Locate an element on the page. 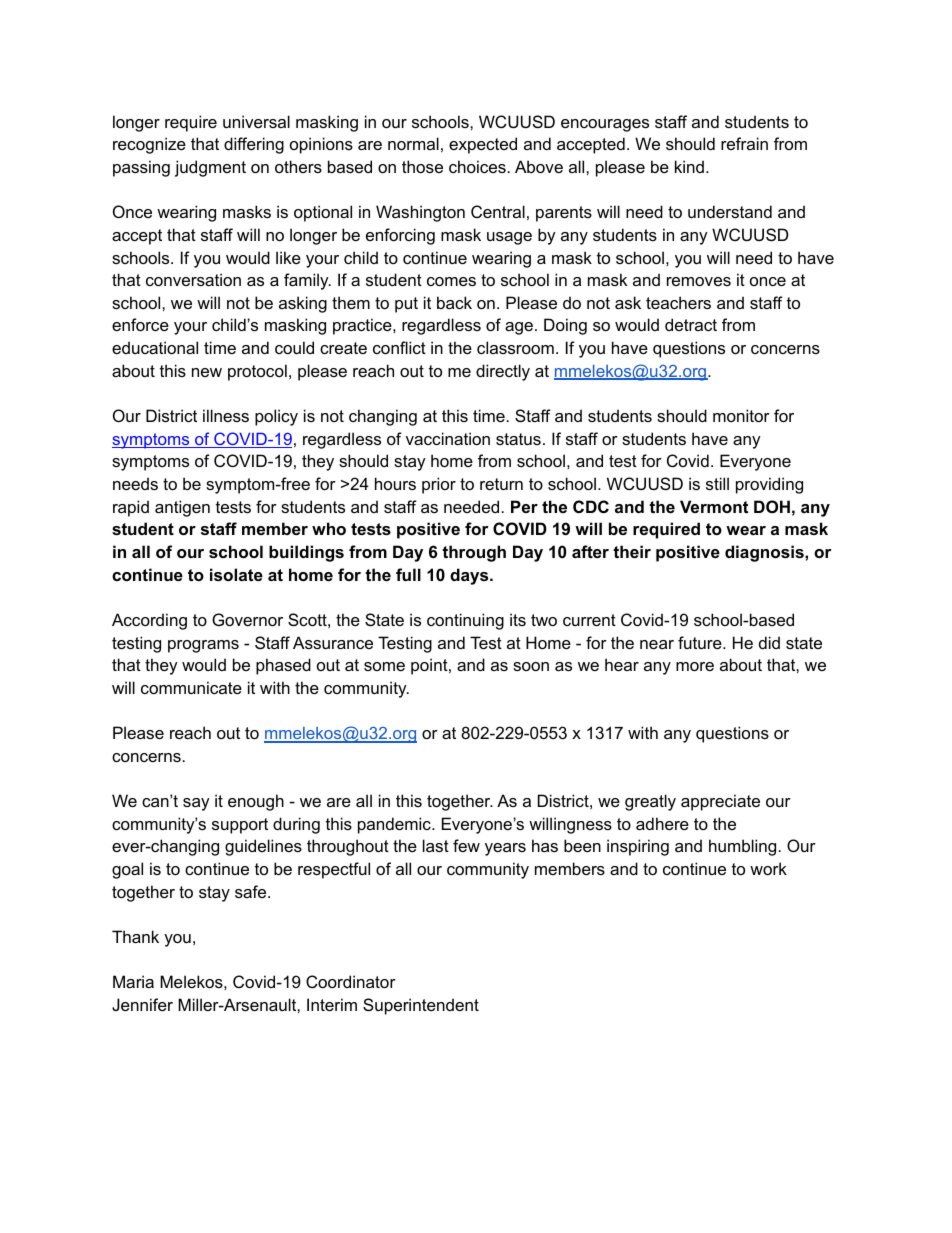 This image has height=1233, width=952. vaccination is located at coordinates (448, 438).
